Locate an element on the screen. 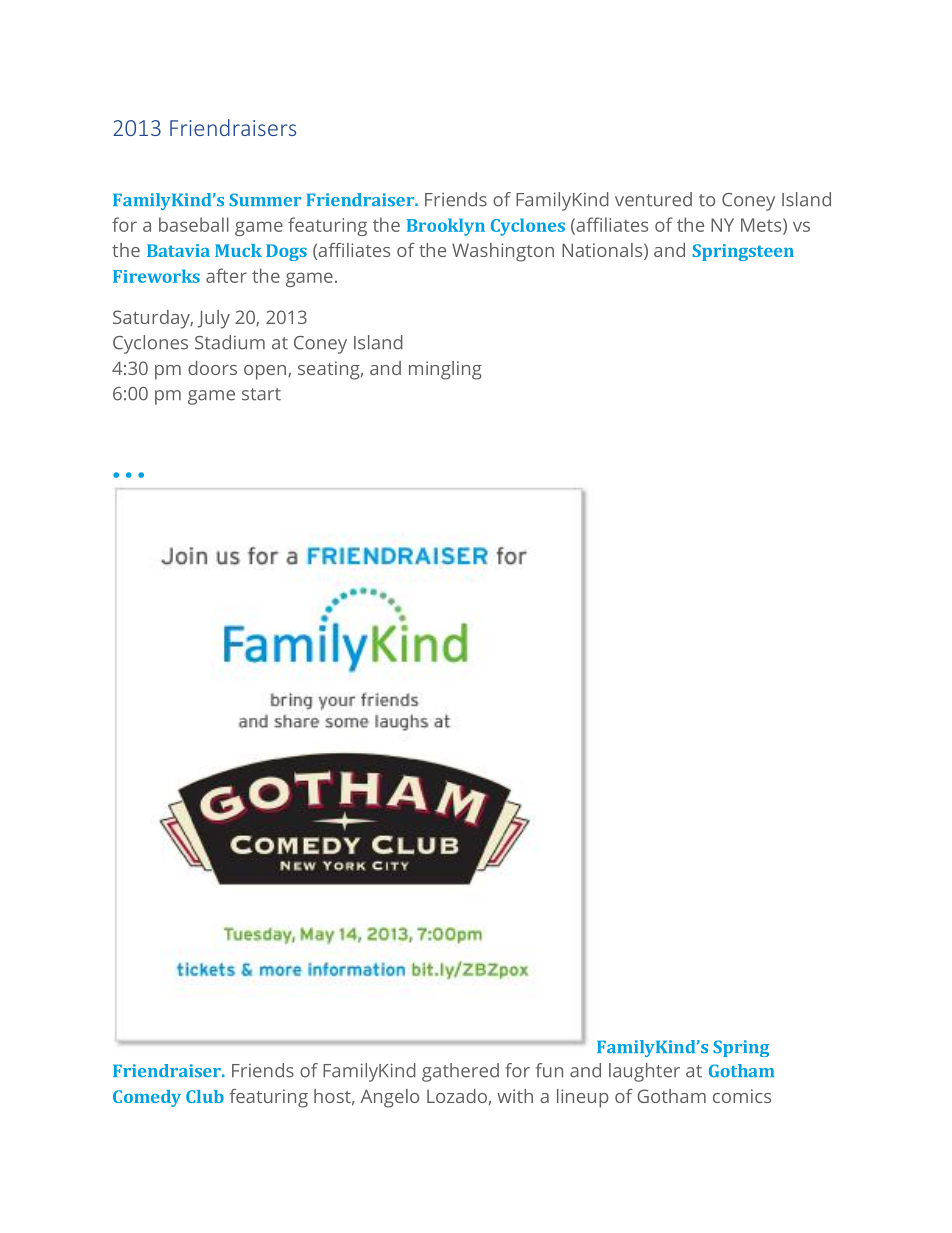 This screenshot has width=952, height=1233. Nationals is located at coordinates (603, 251).
